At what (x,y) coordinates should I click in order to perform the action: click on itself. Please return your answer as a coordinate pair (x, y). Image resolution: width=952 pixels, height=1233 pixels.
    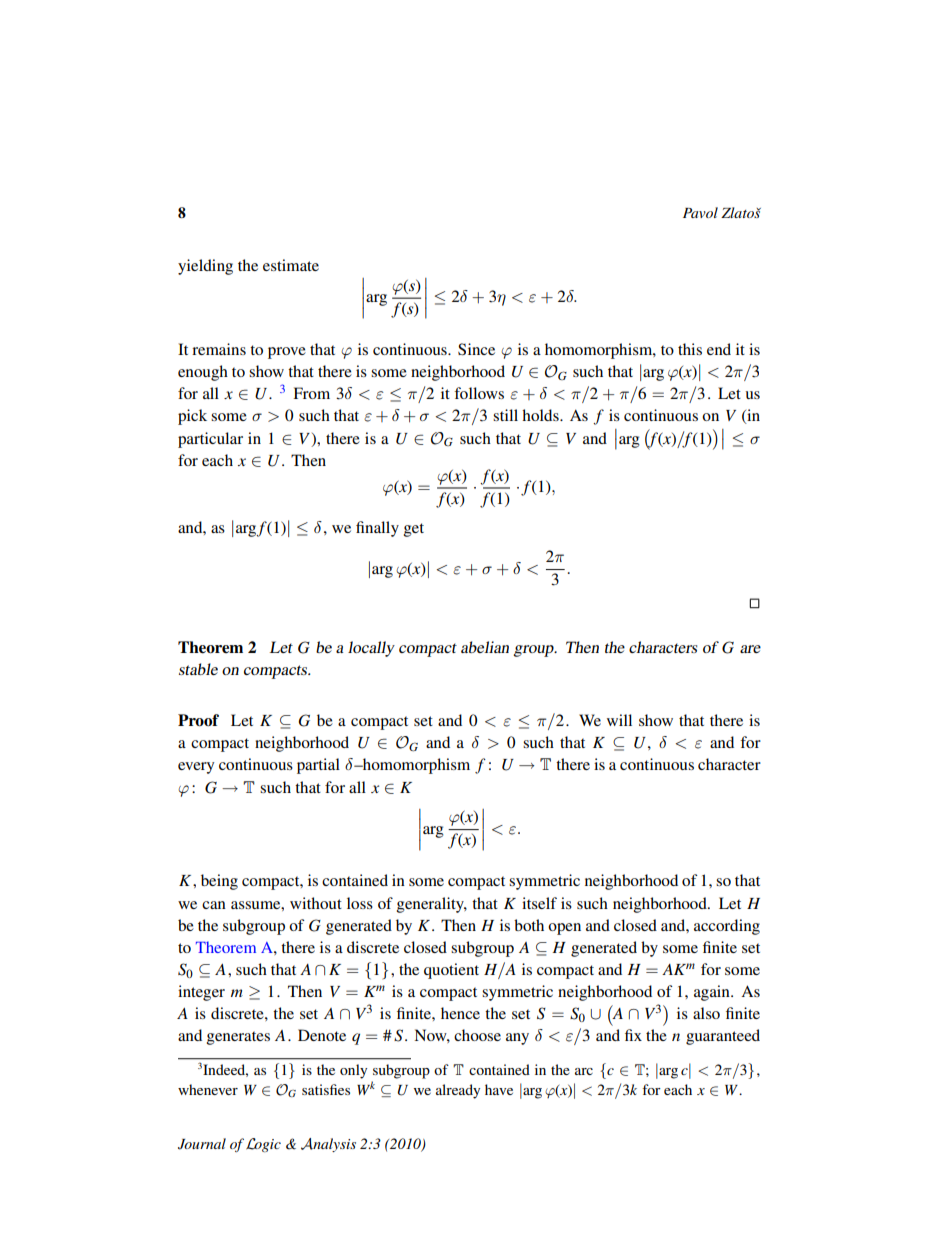
    Looking at the image, I should click on (539, 903).
